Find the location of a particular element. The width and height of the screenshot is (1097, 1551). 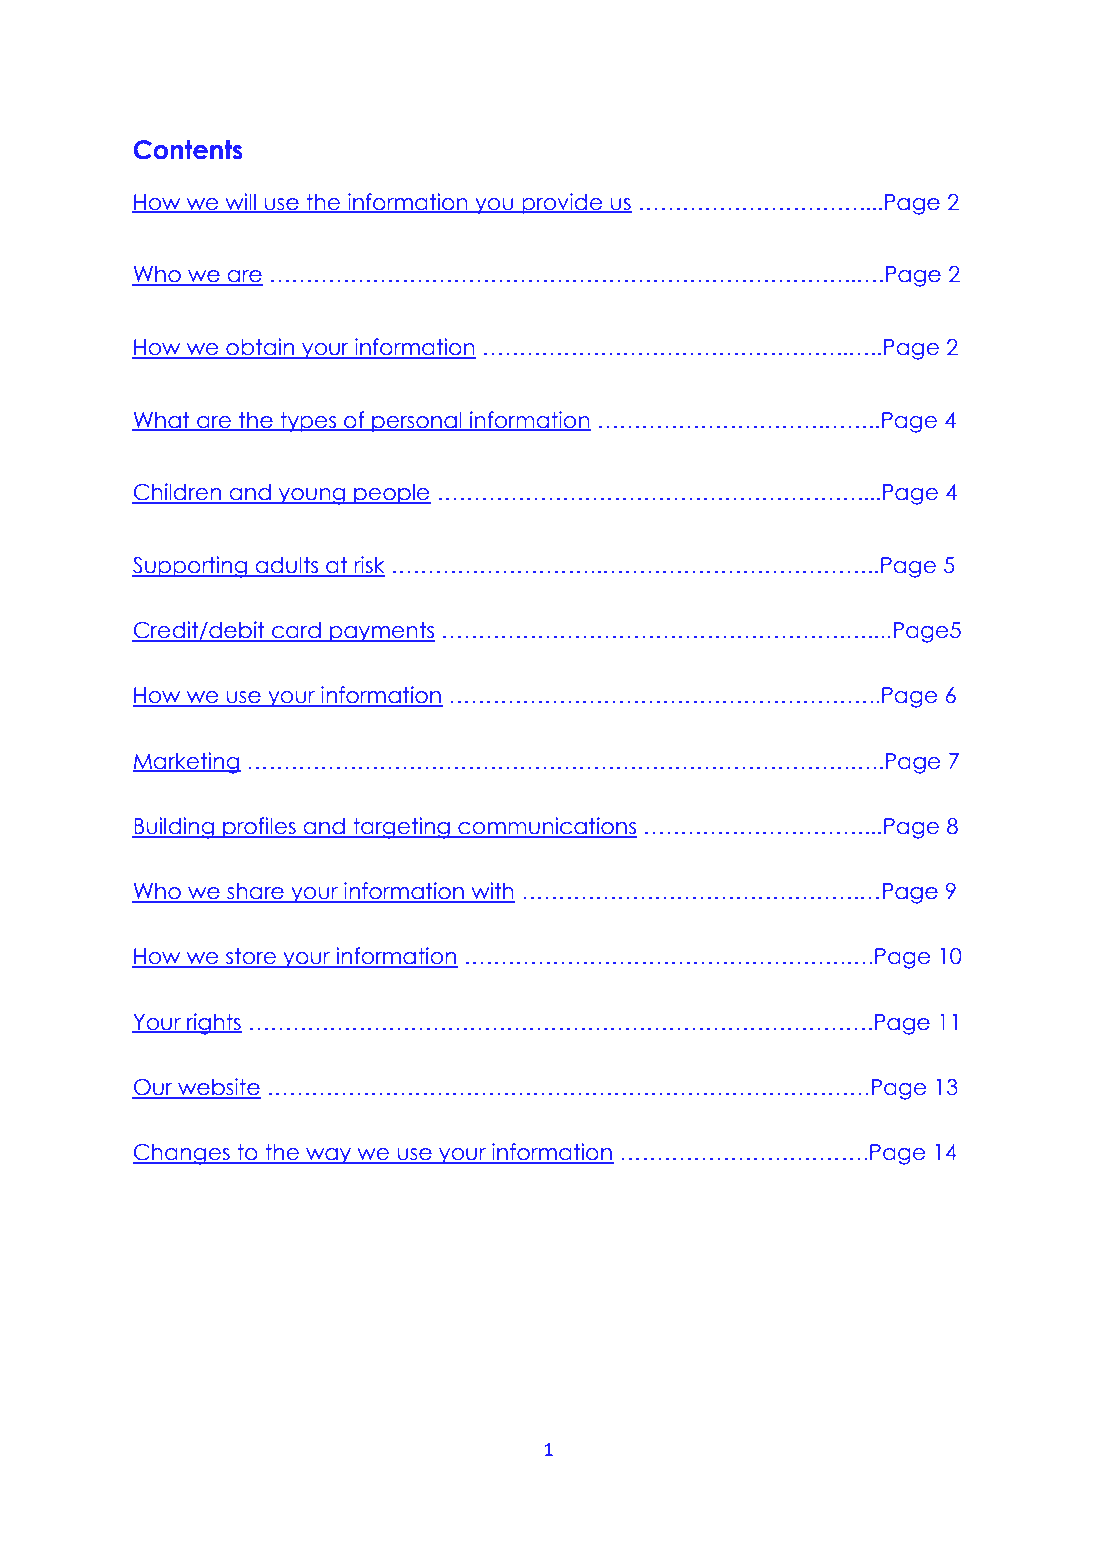

people is located at coordinates (391, 494).
